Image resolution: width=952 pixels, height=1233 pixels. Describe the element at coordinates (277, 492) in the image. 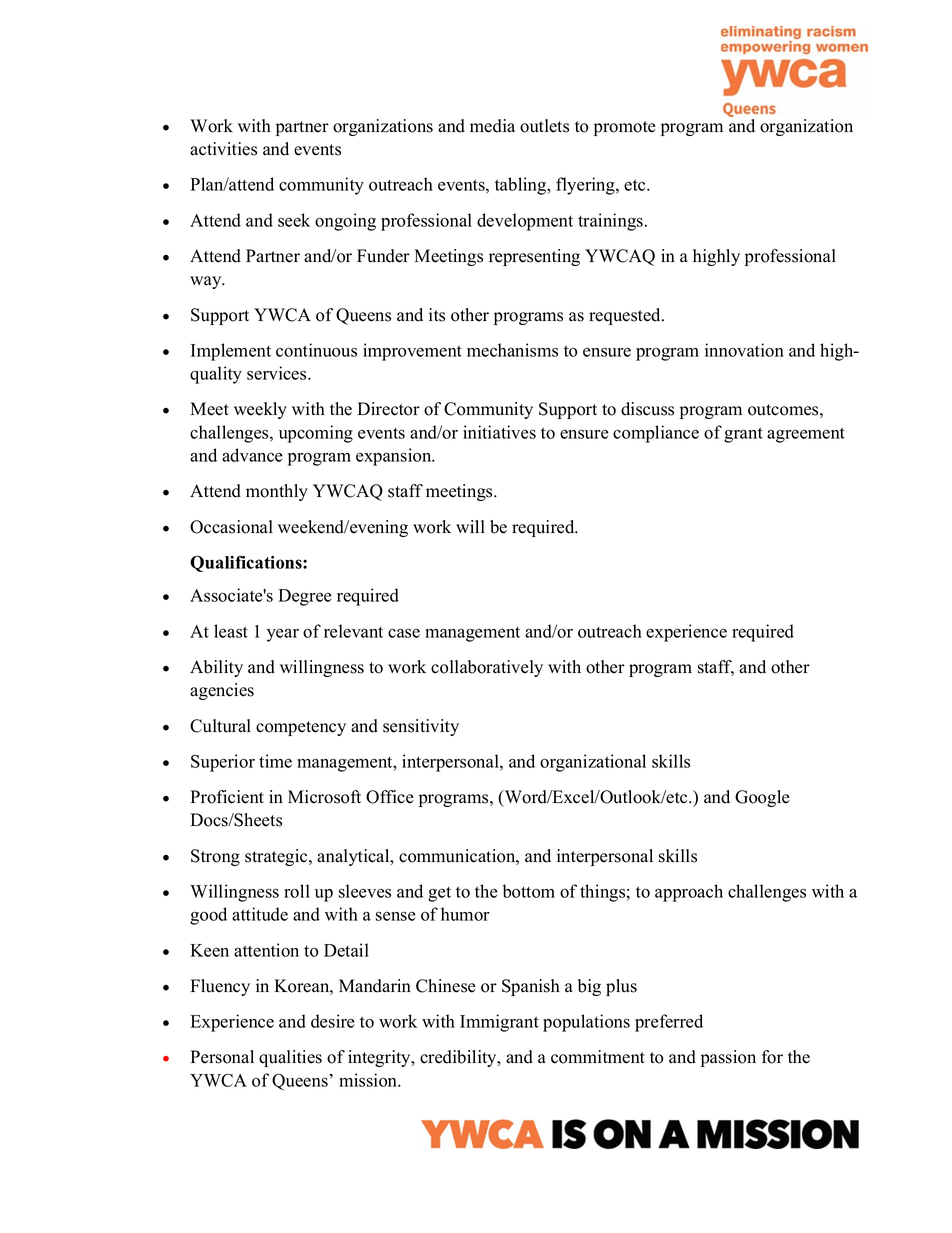

I see `monthly` at that location.
